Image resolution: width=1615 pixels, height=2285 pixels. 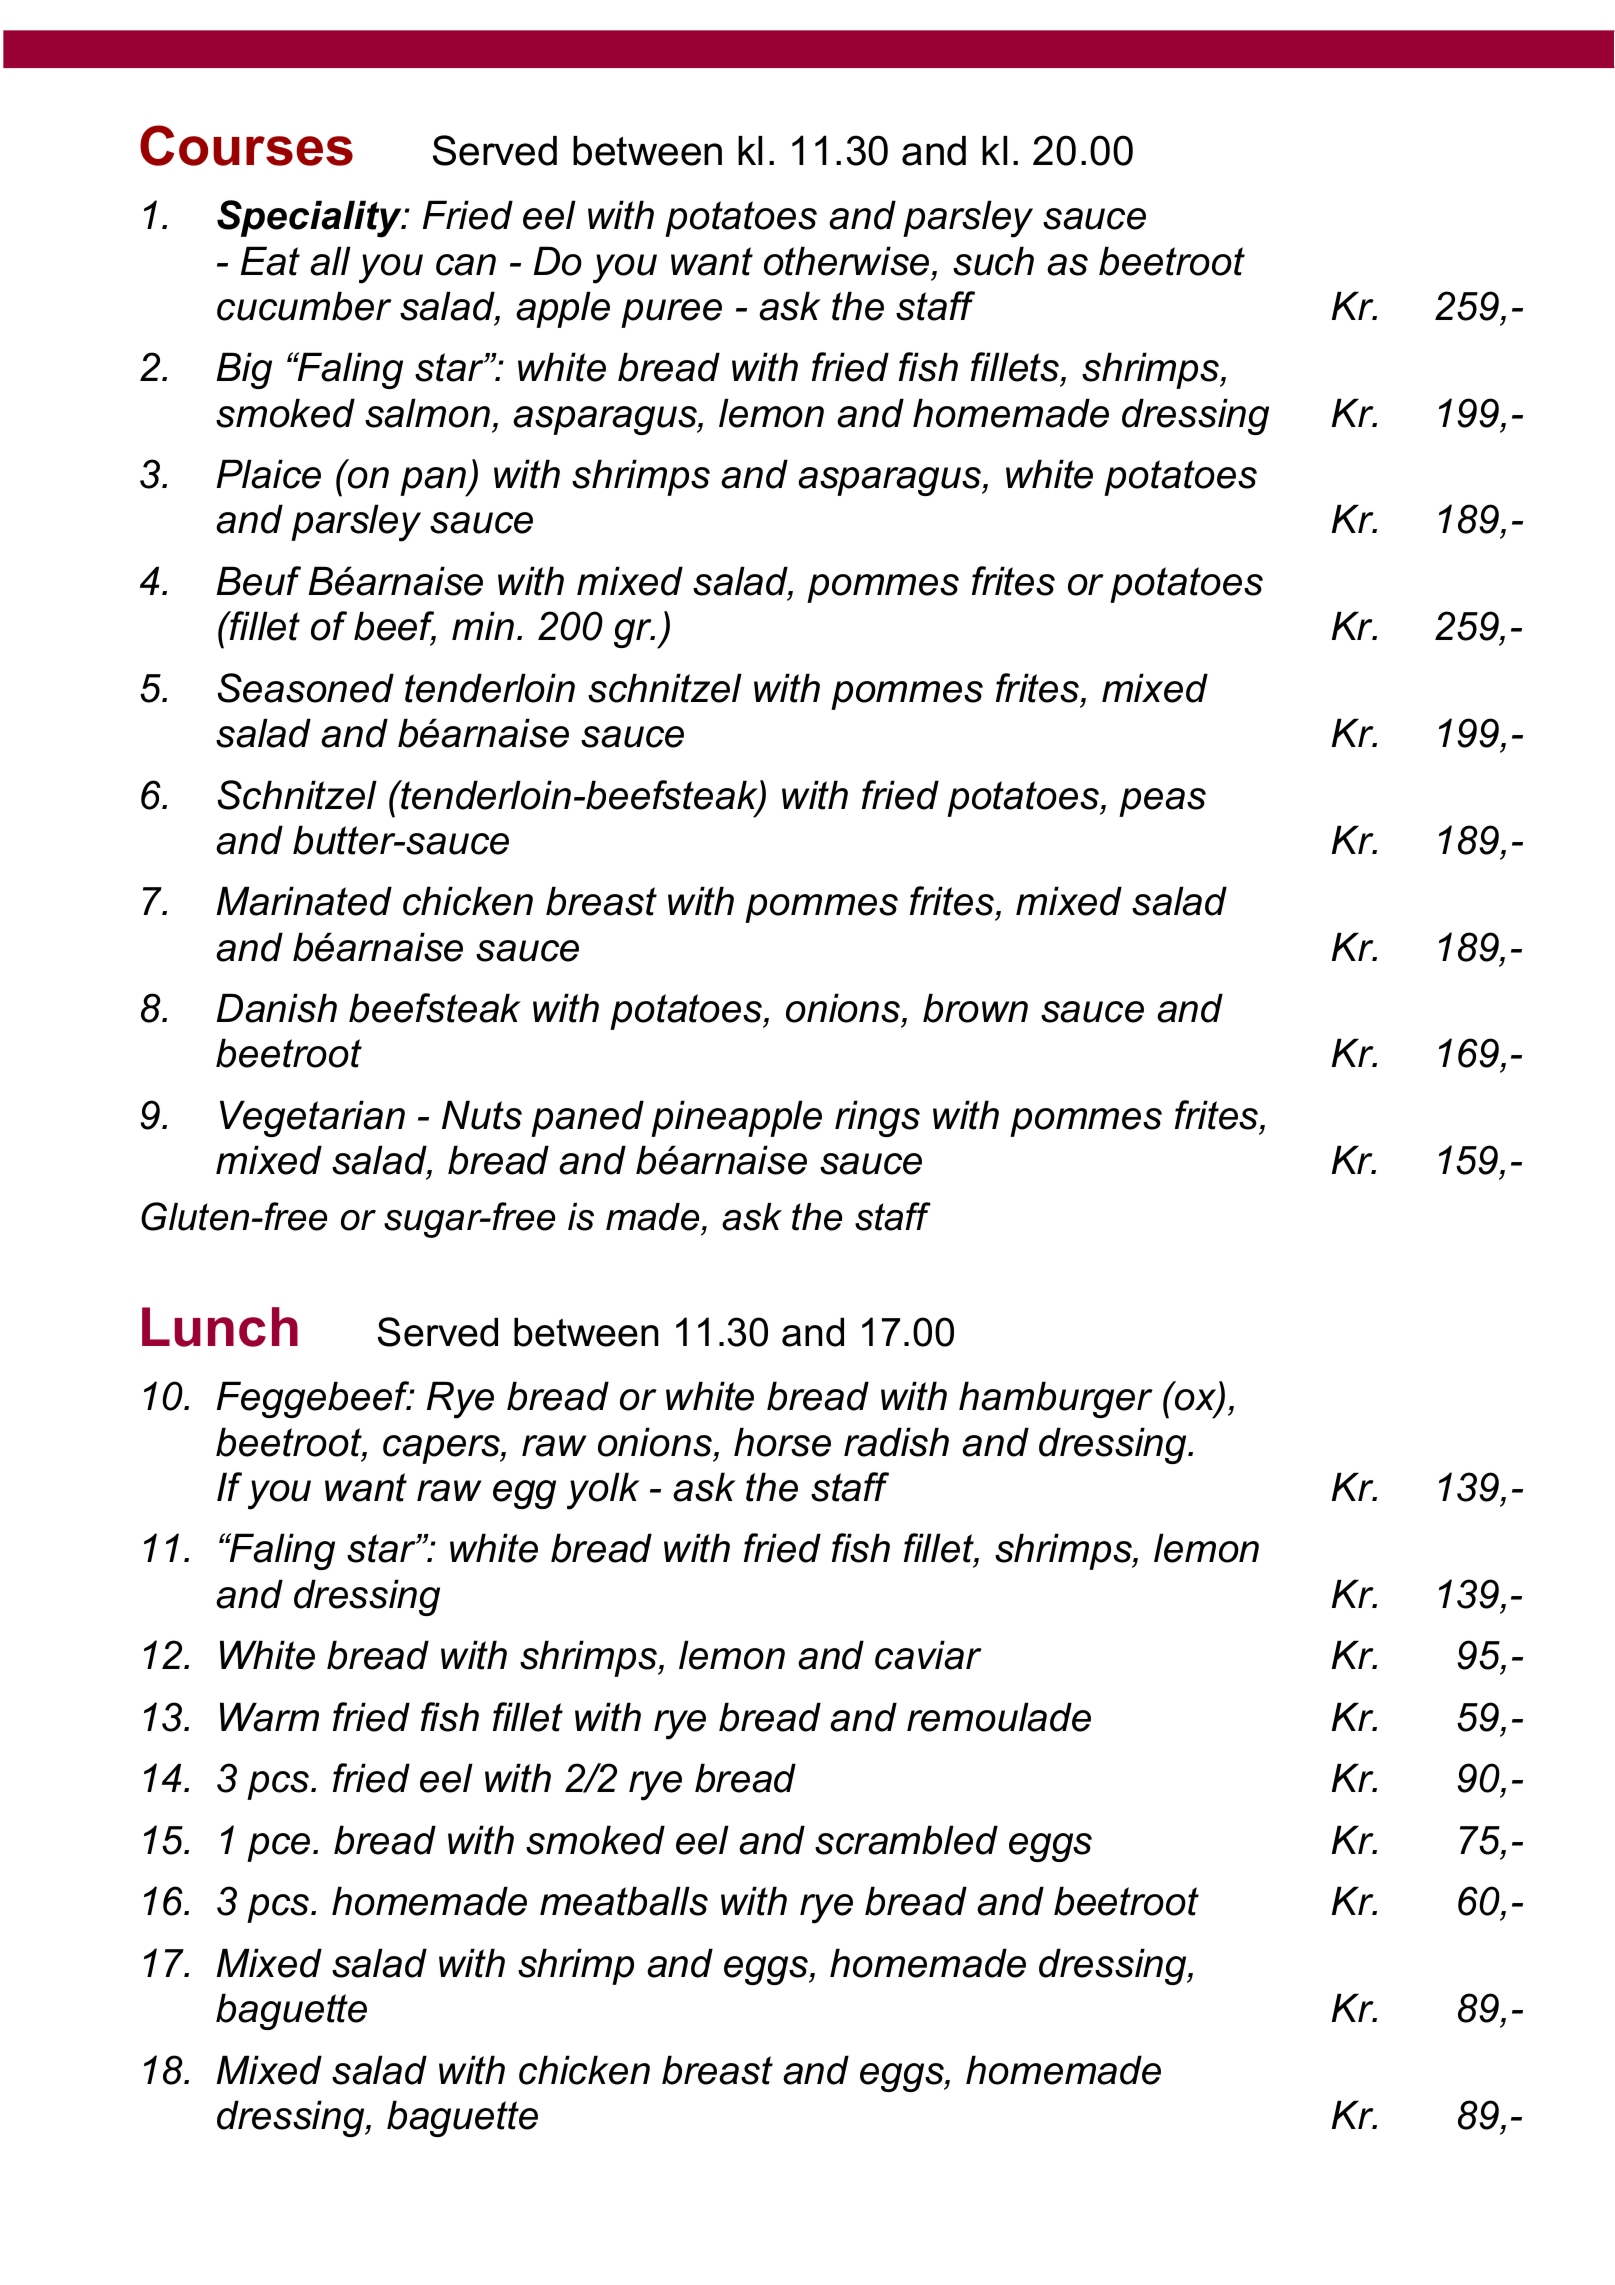 I want to click on Speciality, so click(x=310, y=219).
